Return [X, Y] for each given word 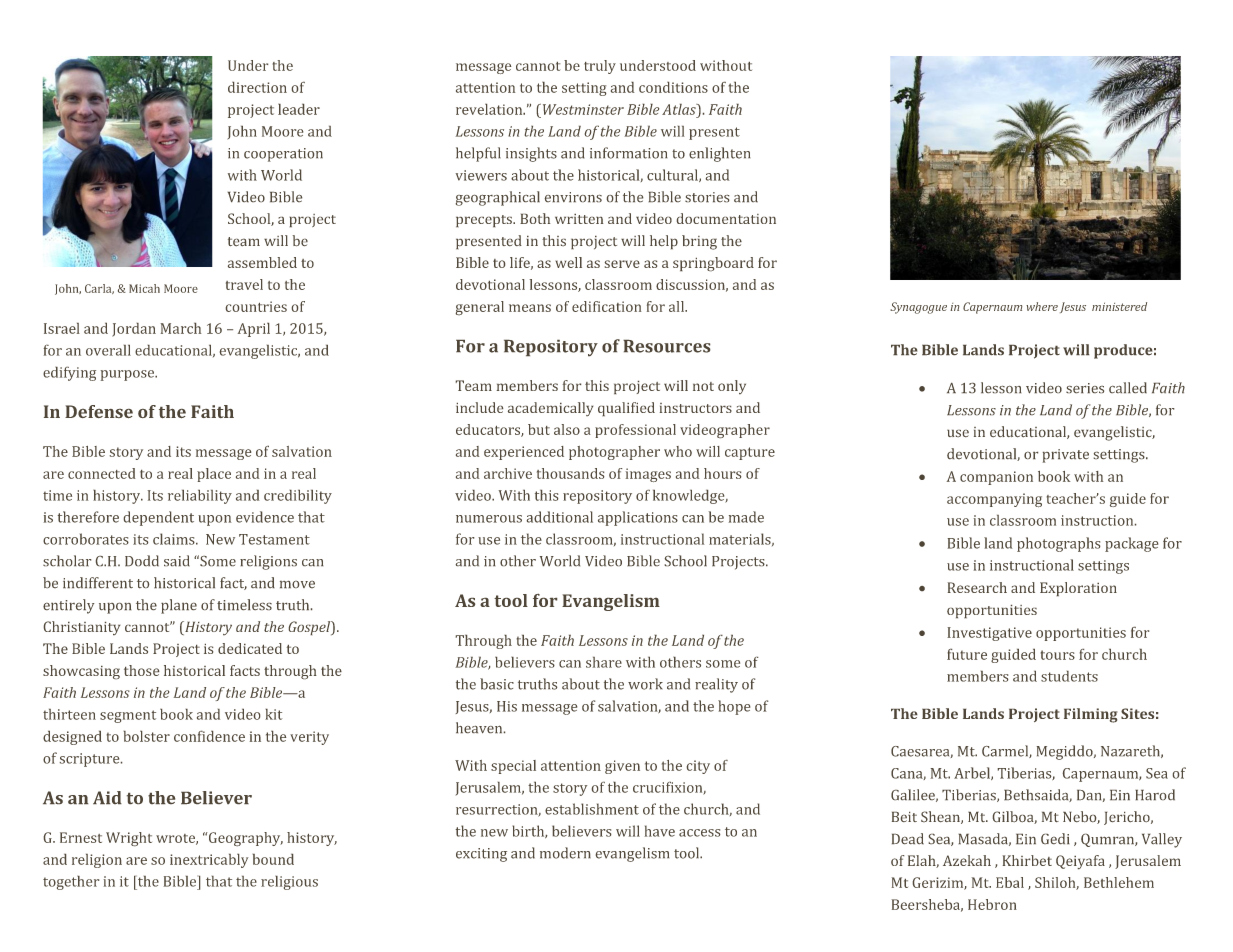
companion [996, 478]
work [645, 684]
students [1069, 676]
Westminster [582, 109]
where [1042, 306]
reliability [200, 497]
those [141, 670]
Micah [144, 288]
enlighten [719, 154]
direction [257, 87]
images [648, 475]
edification [606, 306]
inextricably [209, 861]
